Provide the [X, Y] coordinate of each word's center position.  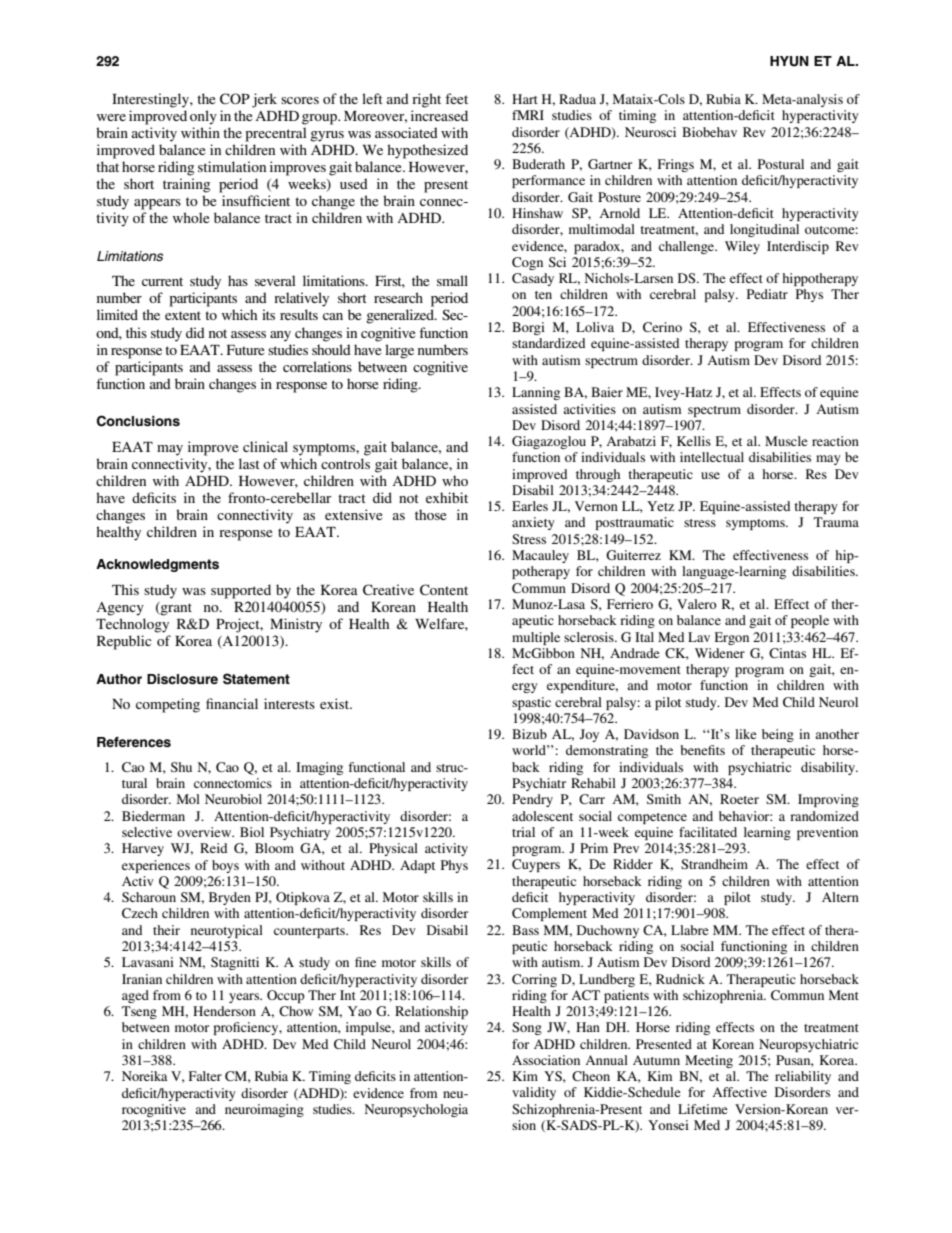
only [203, 117]
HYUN [789, 61]
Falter [205, 1076]
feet [456, 98]
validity [534, 1093]
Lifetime [703, 1109]
